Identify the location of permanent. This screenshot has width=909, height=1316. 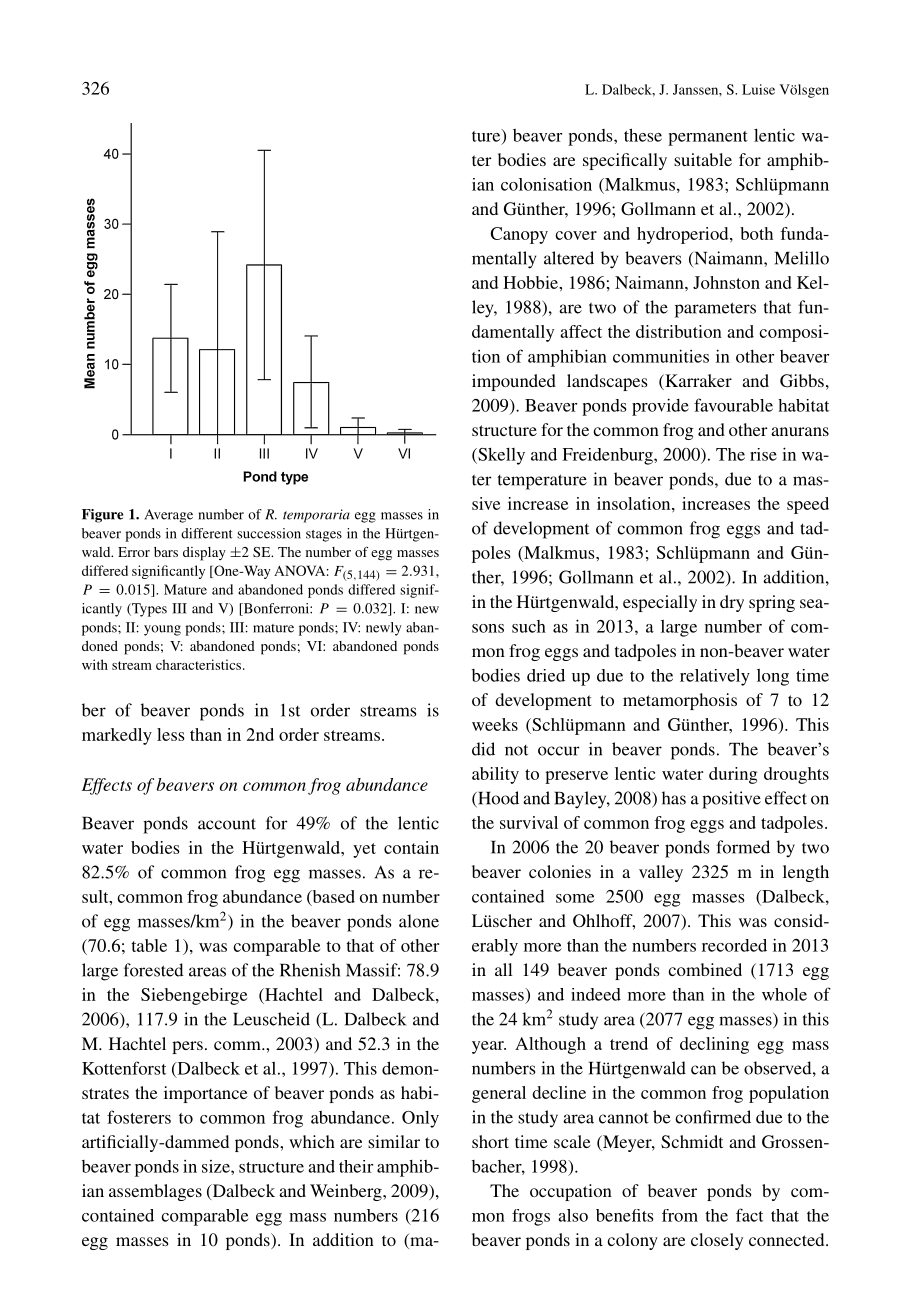
(708, 138).
